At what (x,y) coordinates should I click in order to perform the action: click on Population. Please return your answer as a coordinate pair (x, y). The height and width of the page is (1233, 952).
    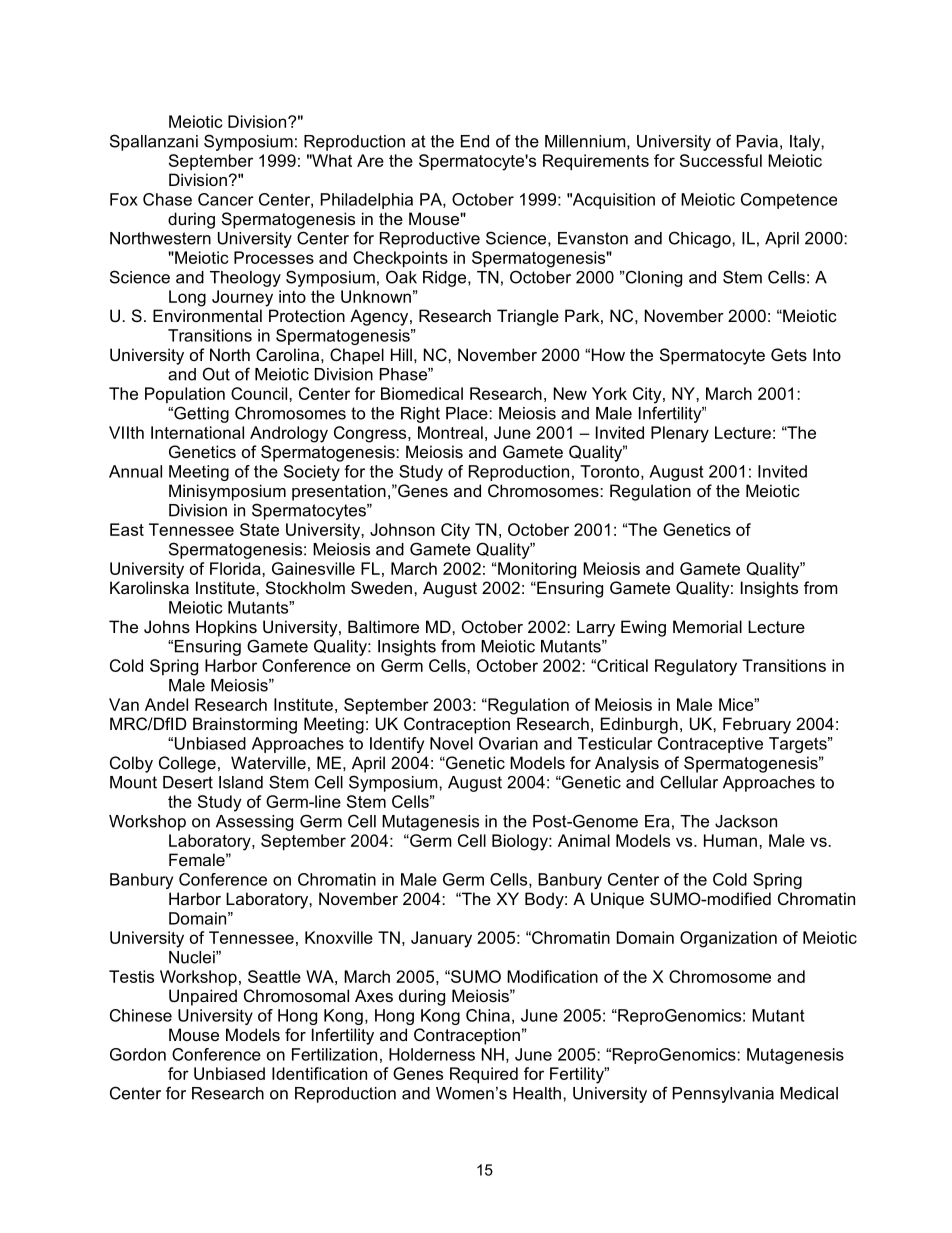
    Looking at the image, I should click on (185, 395).
